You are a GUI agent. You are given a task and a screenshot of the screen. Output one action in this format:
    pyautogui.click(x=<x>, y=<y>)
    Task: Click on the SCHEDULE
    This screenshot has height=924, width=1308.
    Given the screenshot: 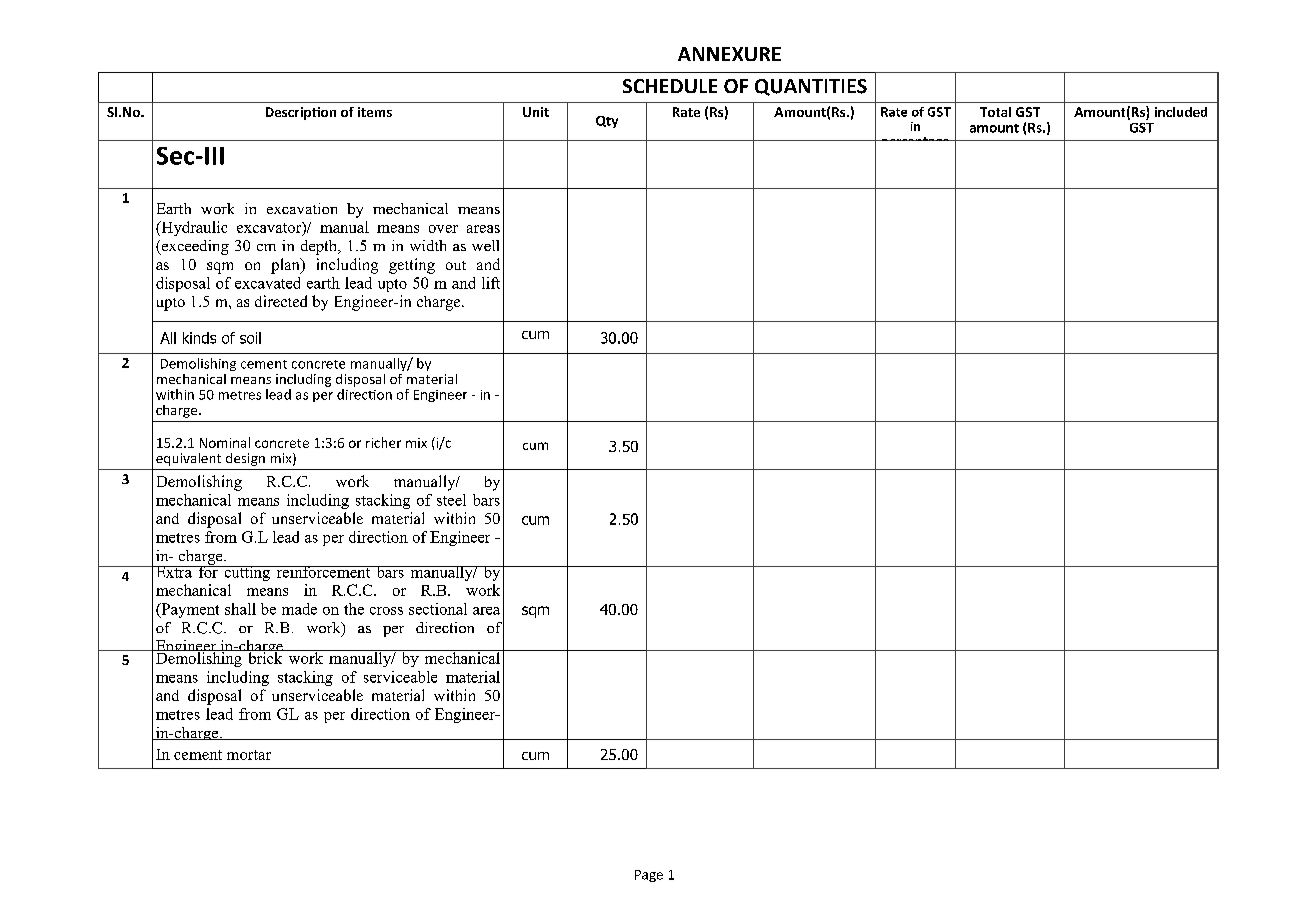 What is the action you would take?
    pyautogui.click(x=670, y=86)
